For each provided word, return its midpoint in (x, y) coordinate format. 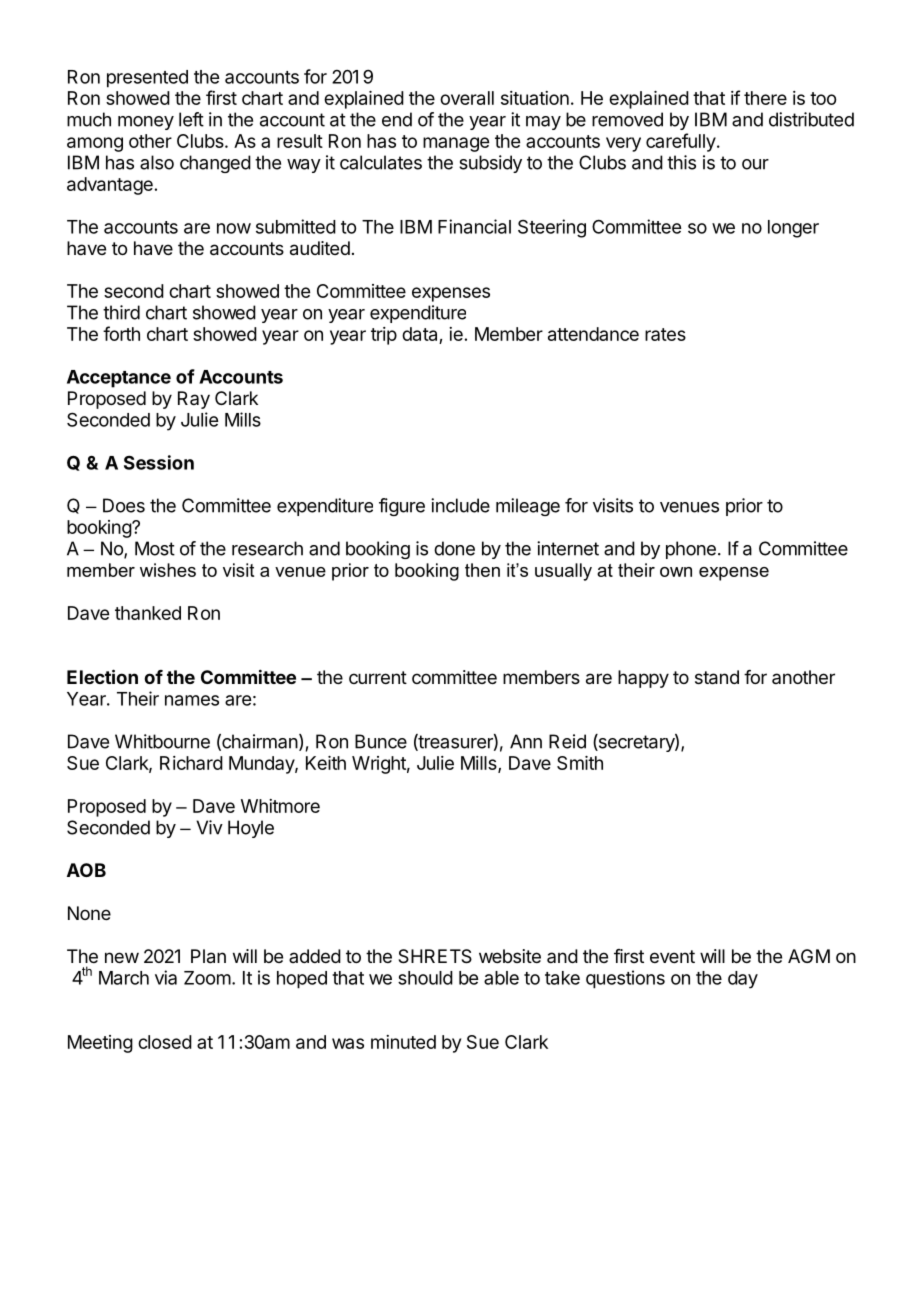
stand (717, 677)
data (419, 334)
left (191, 119)
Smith (580, 763)
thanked (148, 613)
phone (691, 550)
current (378, 677)
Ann (526, 741)
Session (159, 462)
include (460, 505)
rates (665, 334)
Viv (209, 827)
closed (165, 1042)
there (765, 98)
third (121, 312)
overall (467, 98)
